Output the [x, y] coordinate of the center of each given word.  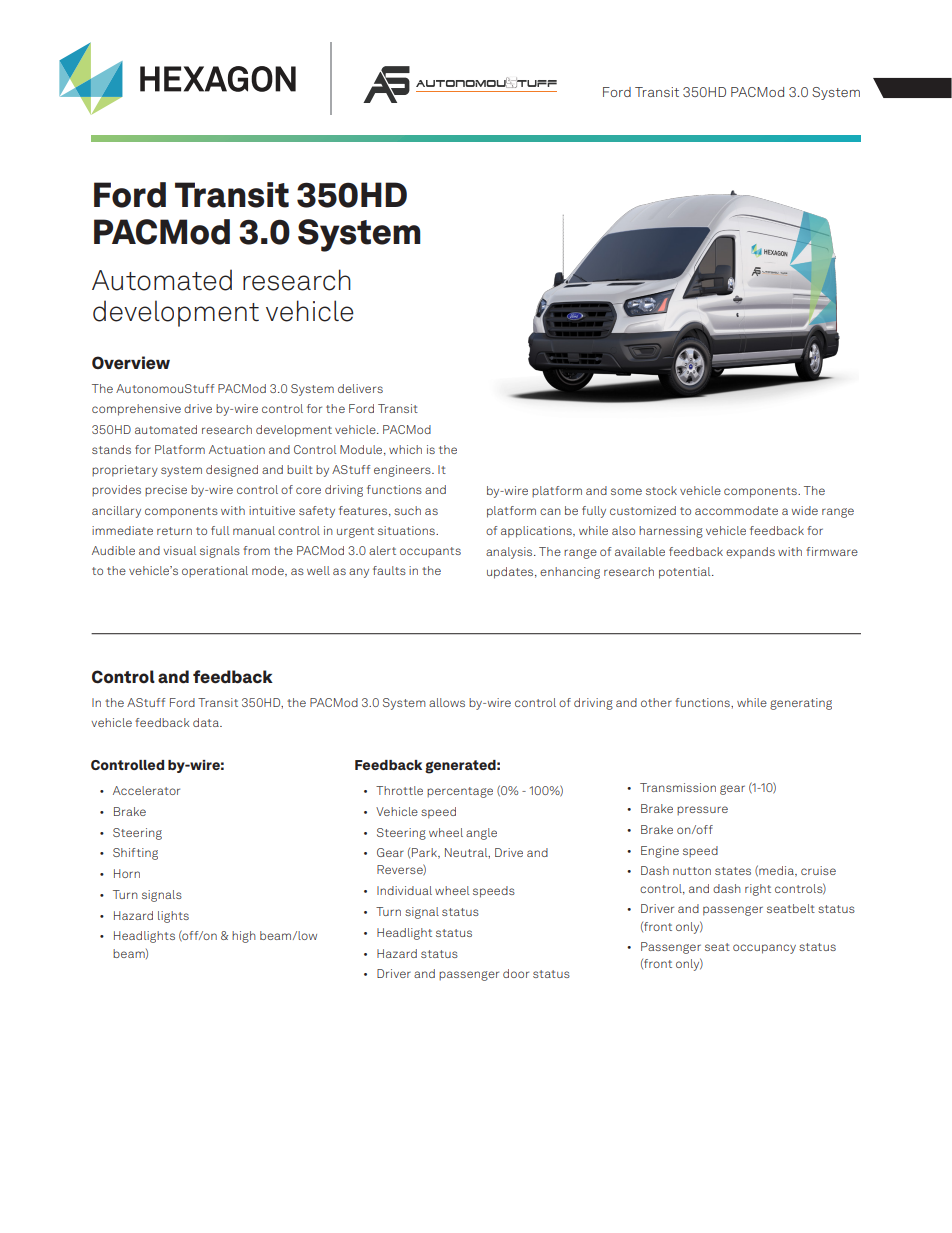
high [244, 937]
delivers [360, 388]
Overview [131, 363]
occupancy [764, 949]
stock [661, 490]
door [516, 973]
